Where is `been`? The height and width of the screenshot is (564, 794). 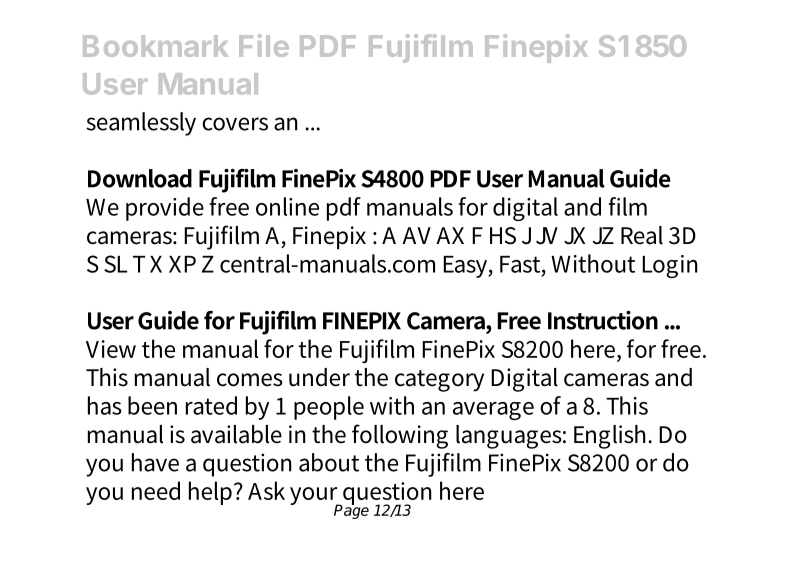 been is located at coordinates (152, 405).
